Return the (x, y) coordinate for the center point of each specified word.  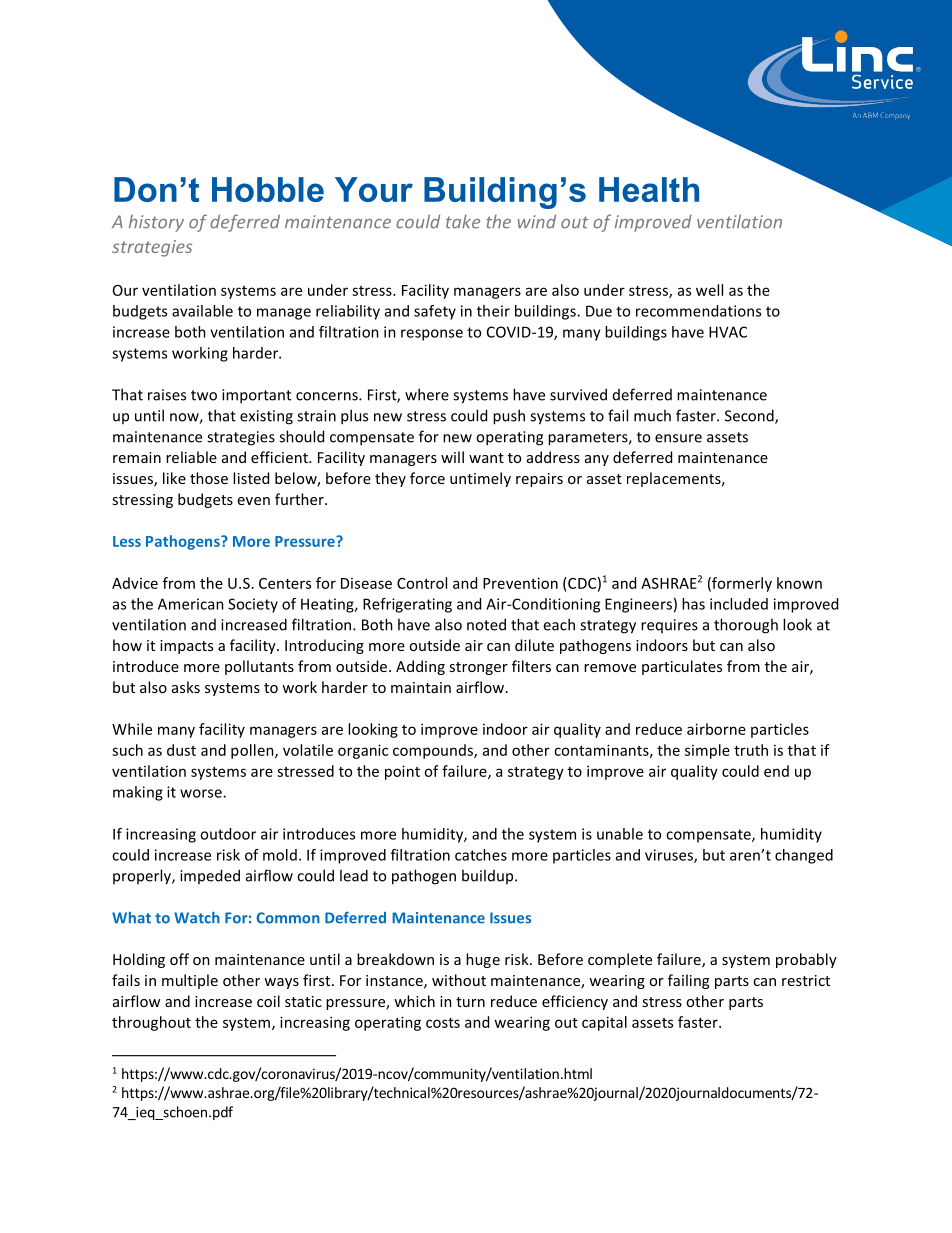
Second (750, 416)
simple (707, 751)
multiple (190, 981)
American (191, 604)
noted (486, 624)
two (204, 395)
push (509, 417)
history (156, 223)
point (402, 772)
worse (202, 793)
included (739, 604)
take (463, 221)
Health (649, 189)
